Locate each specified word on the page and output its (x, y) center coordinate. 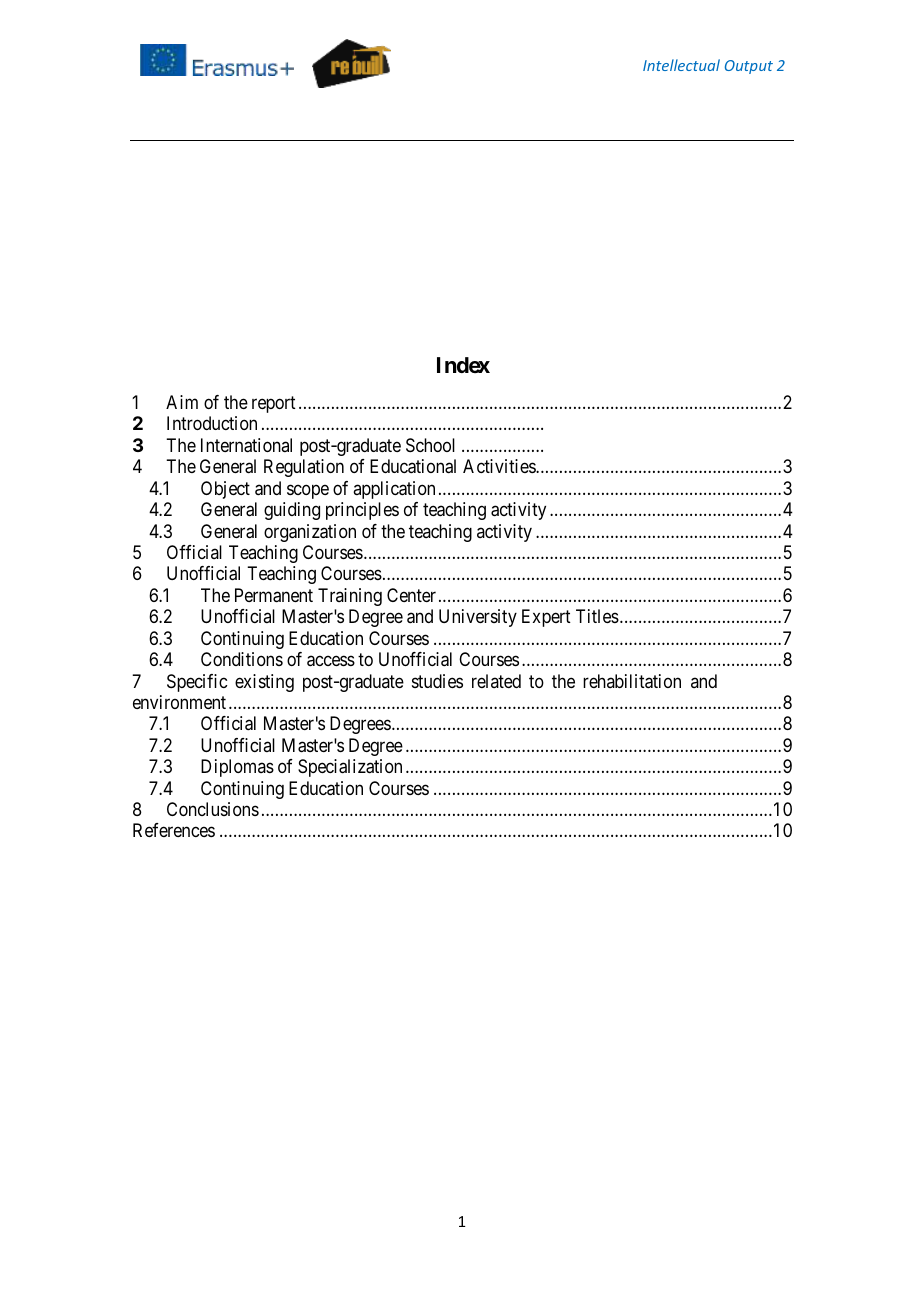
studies (437, 681)
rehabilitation (632, 681)
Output (749, 67)
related (496, 681)
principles (362, 511)
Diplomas (237, 768)
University (478, 618)
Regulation (304, 468)
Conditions (242, 659)
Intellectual (681, 65)
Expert (546, 618)
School (430, 445)
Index (463, 365)
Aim (182, 402)
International (246, 445)
